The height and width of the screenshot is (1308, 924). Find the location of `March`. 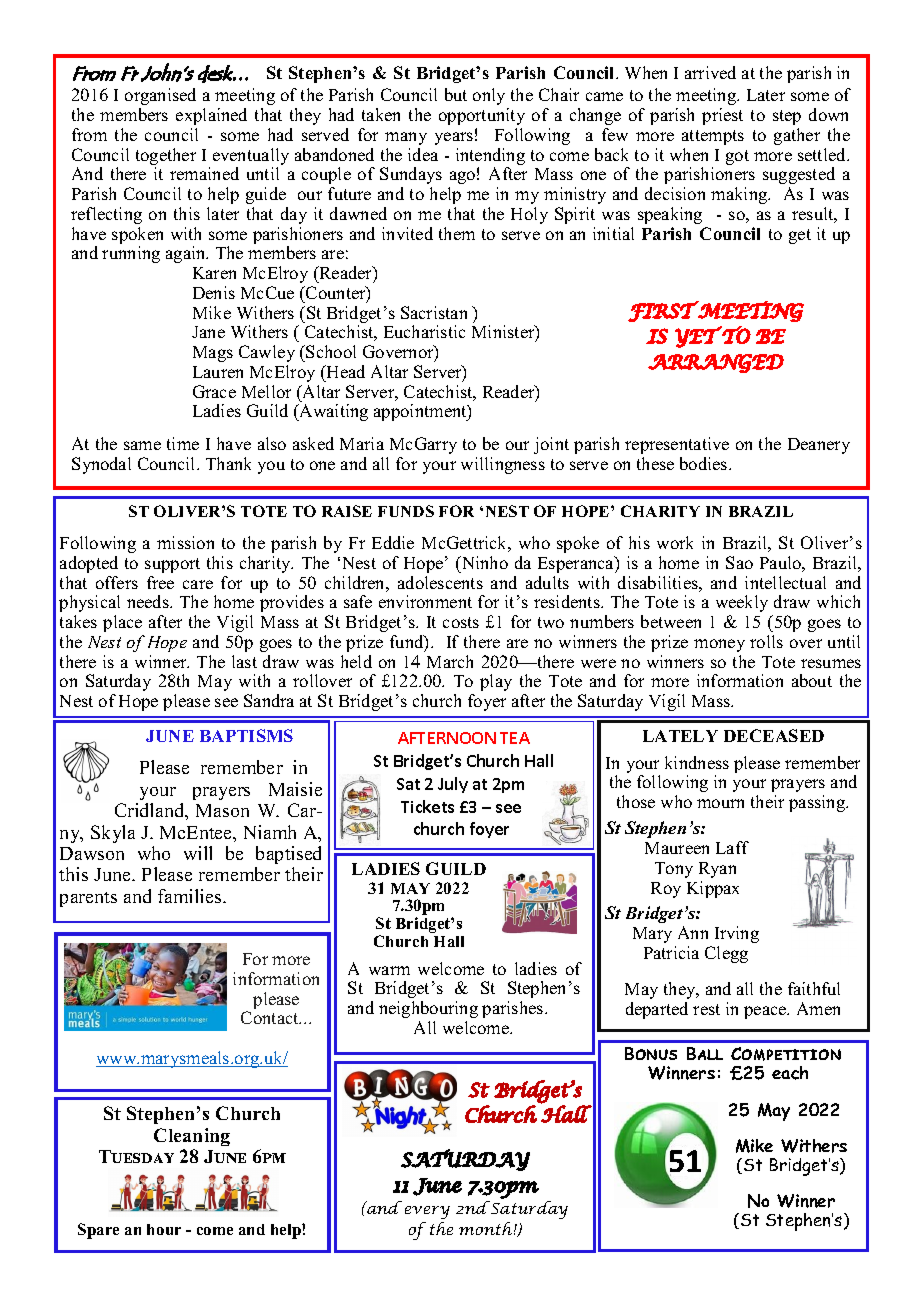

March is located at coordinates (450, 661).
